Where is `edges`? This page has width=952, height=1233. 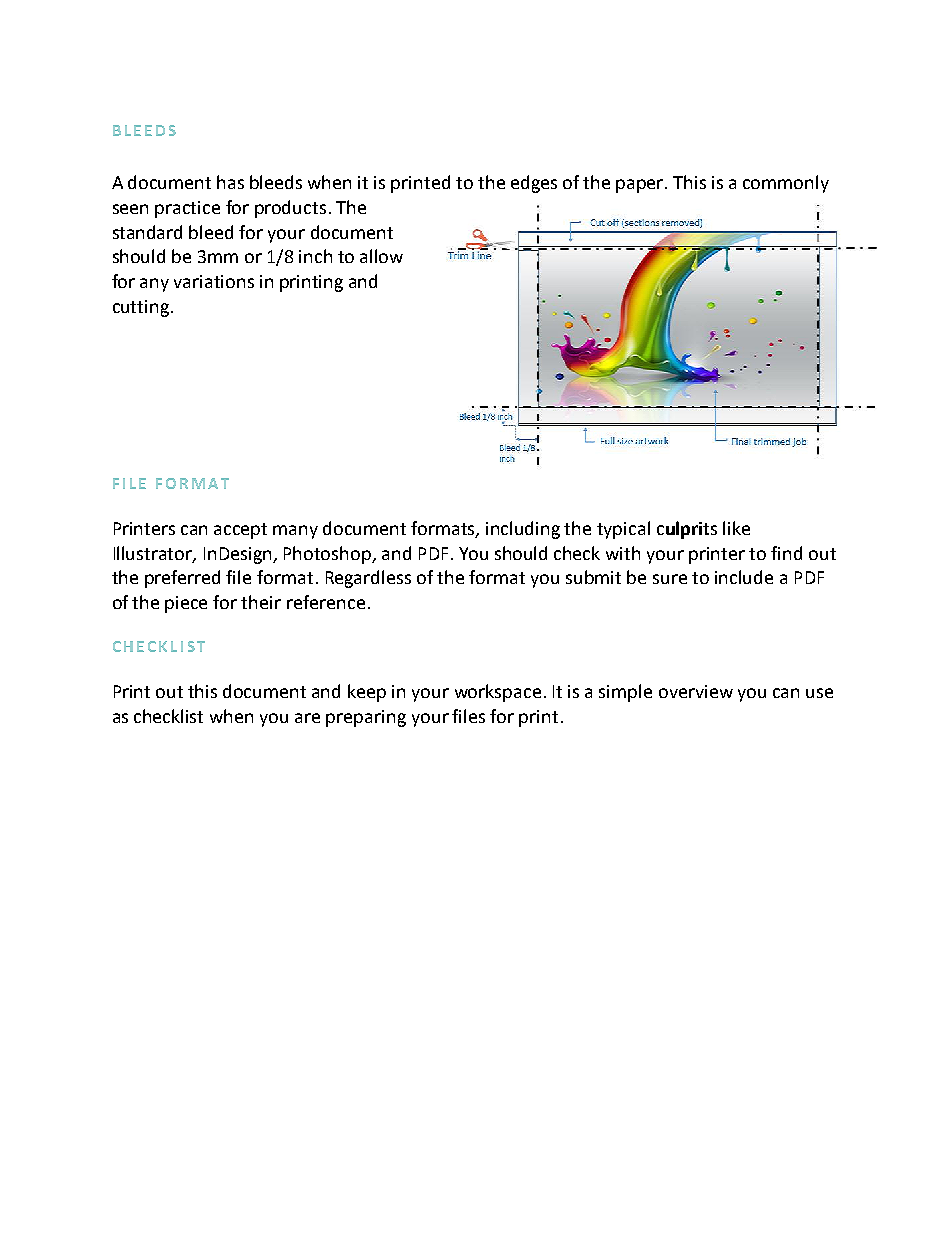 edges is located at coordinates (534, 184).
